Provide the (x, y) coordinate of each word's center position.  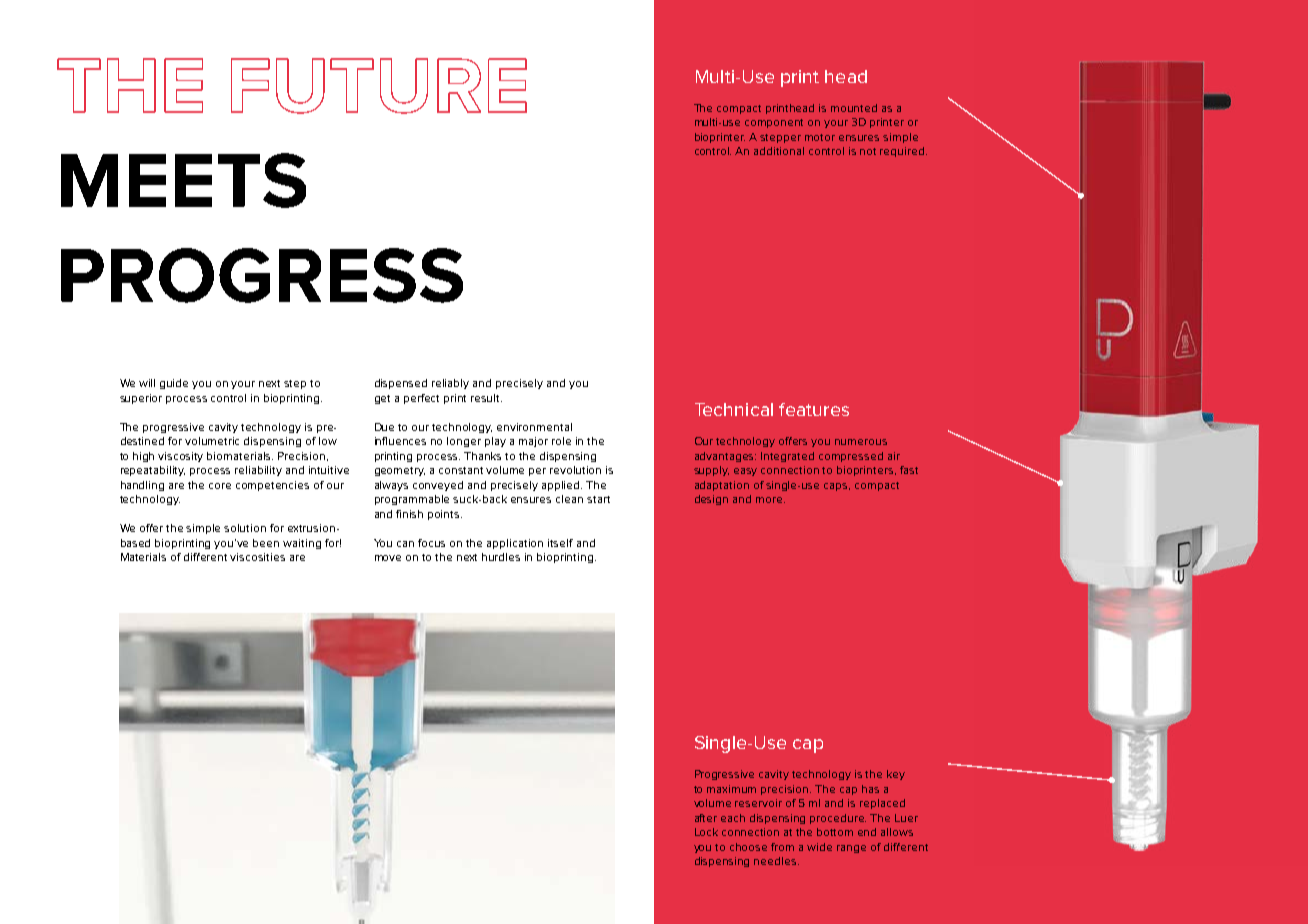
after (706, 818)
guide (174, 384)
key (896, 775)
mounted (854, 108)
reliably (450, 384)
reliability (258, 471)
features (814, 409)
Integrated (787, 457)
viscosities (257, 557)
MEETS (183, 180)
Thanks (482, 456)
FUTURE (379, 86)
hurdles (501, 557)
